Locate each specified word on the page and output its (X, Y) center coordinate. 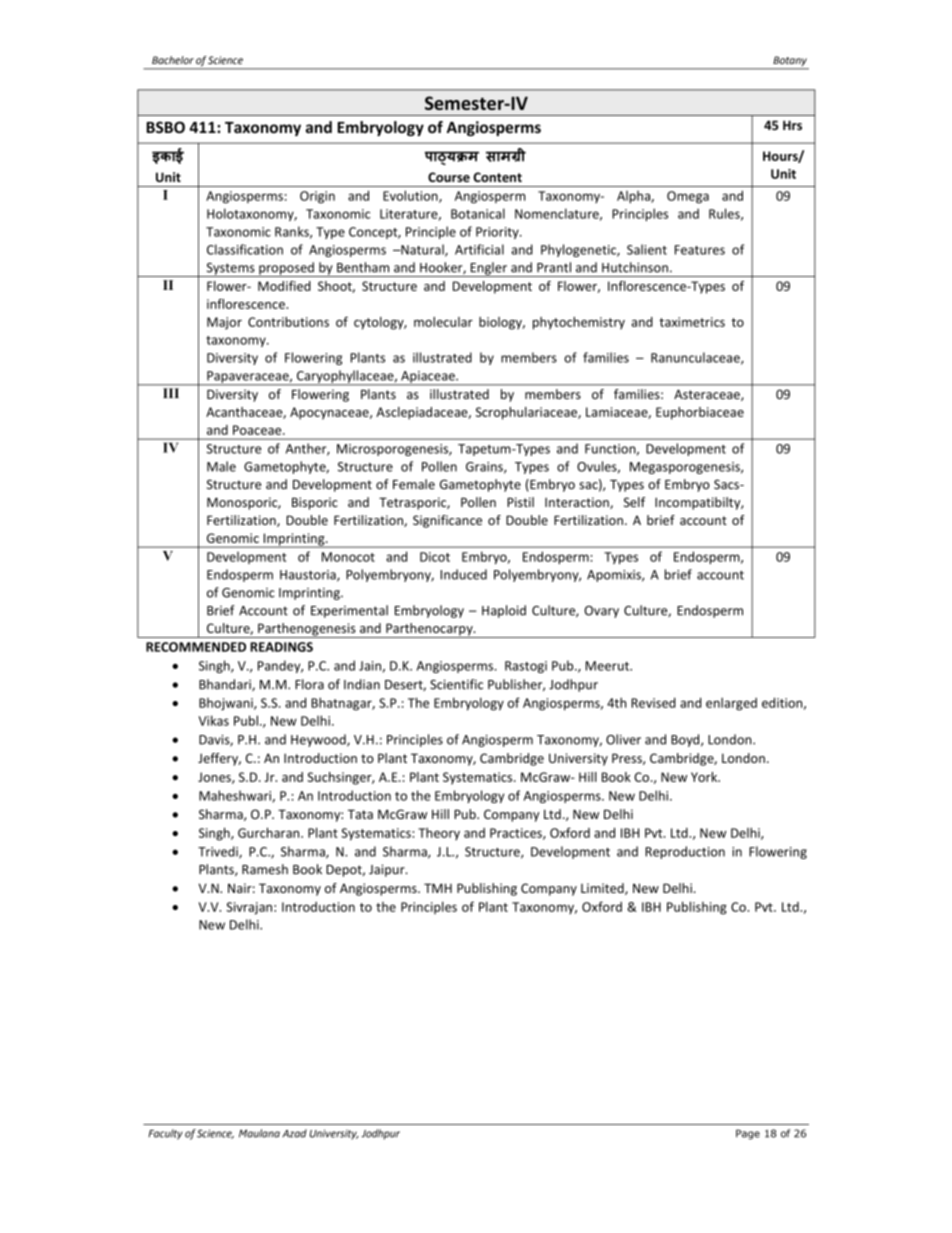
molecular (443, 322)
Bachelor (173, 60)
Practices (517, 834)
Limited (603, 889)
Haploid (504, 611)
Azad (294, 1133)
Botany (790, 61)
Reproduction (685, 852)
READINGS (281, 647)
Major (224, 323)
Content (497, 177)
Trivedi (219, 852)
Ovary (601, 612)
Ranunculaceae (696, 358)
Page (748, 1134)
